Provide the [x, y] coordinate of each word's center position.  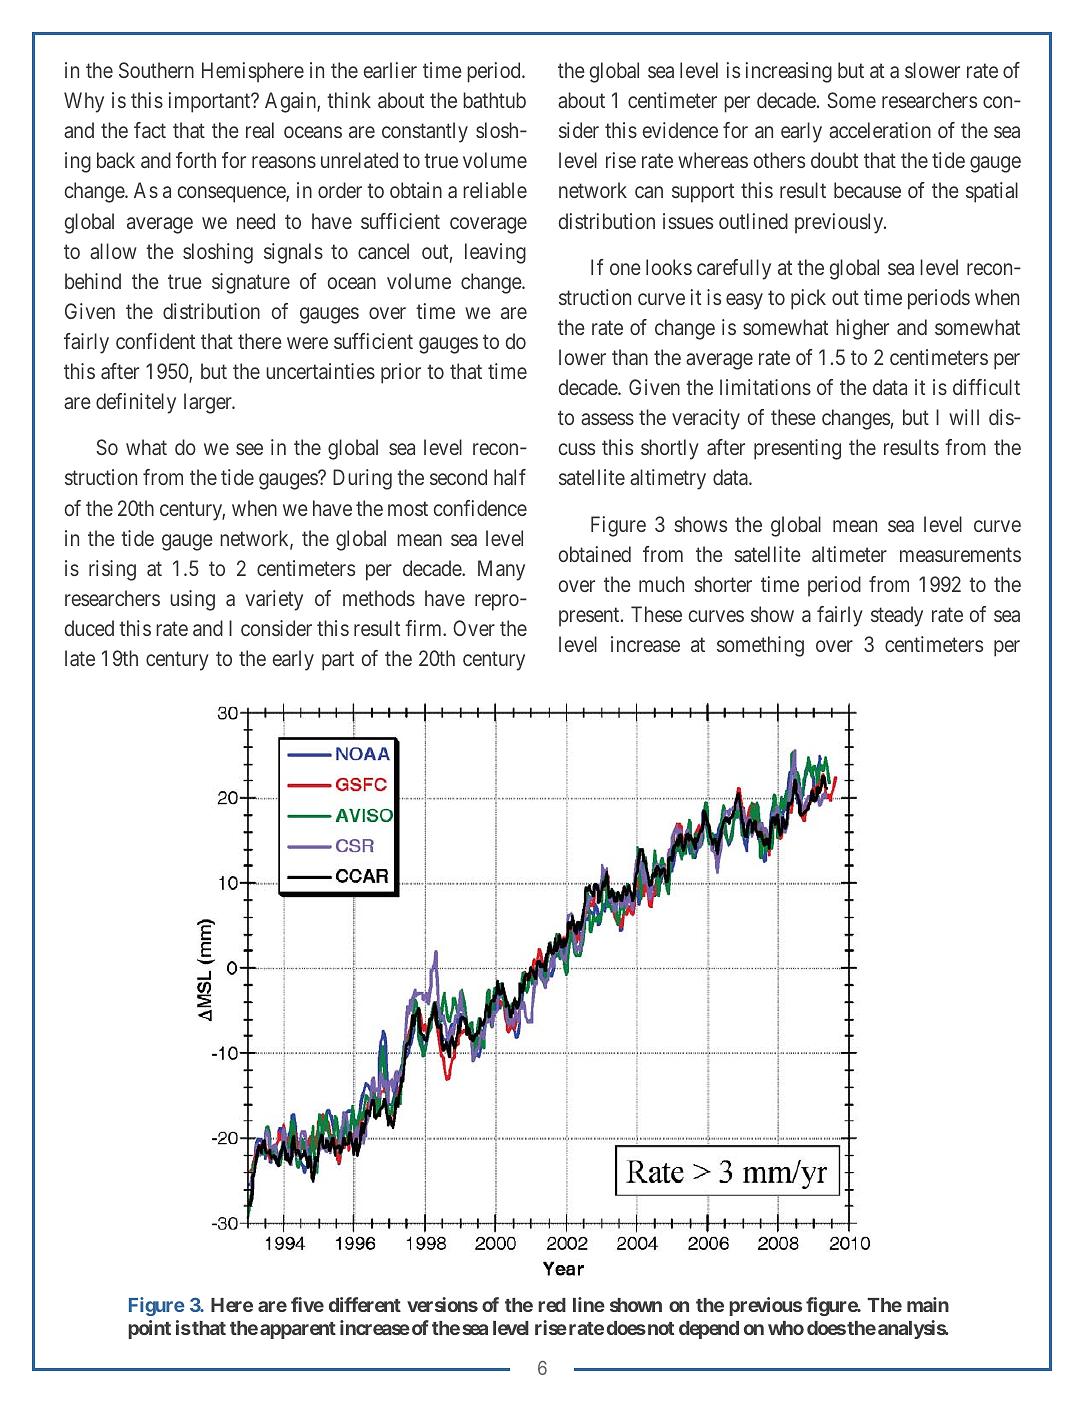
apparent [298, 1330]
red [552, 1305]
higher [862, 329]
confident [155, 341]
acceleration [880, 130]
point [149, 1329]
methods [379, 598]
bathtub [494, 100]
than [630, 357]
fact [150, 130]
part [338, 661]
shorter [723, 584]
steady [897, 616]
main [928, 1304]
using [192, 600]
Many [501, 570]
